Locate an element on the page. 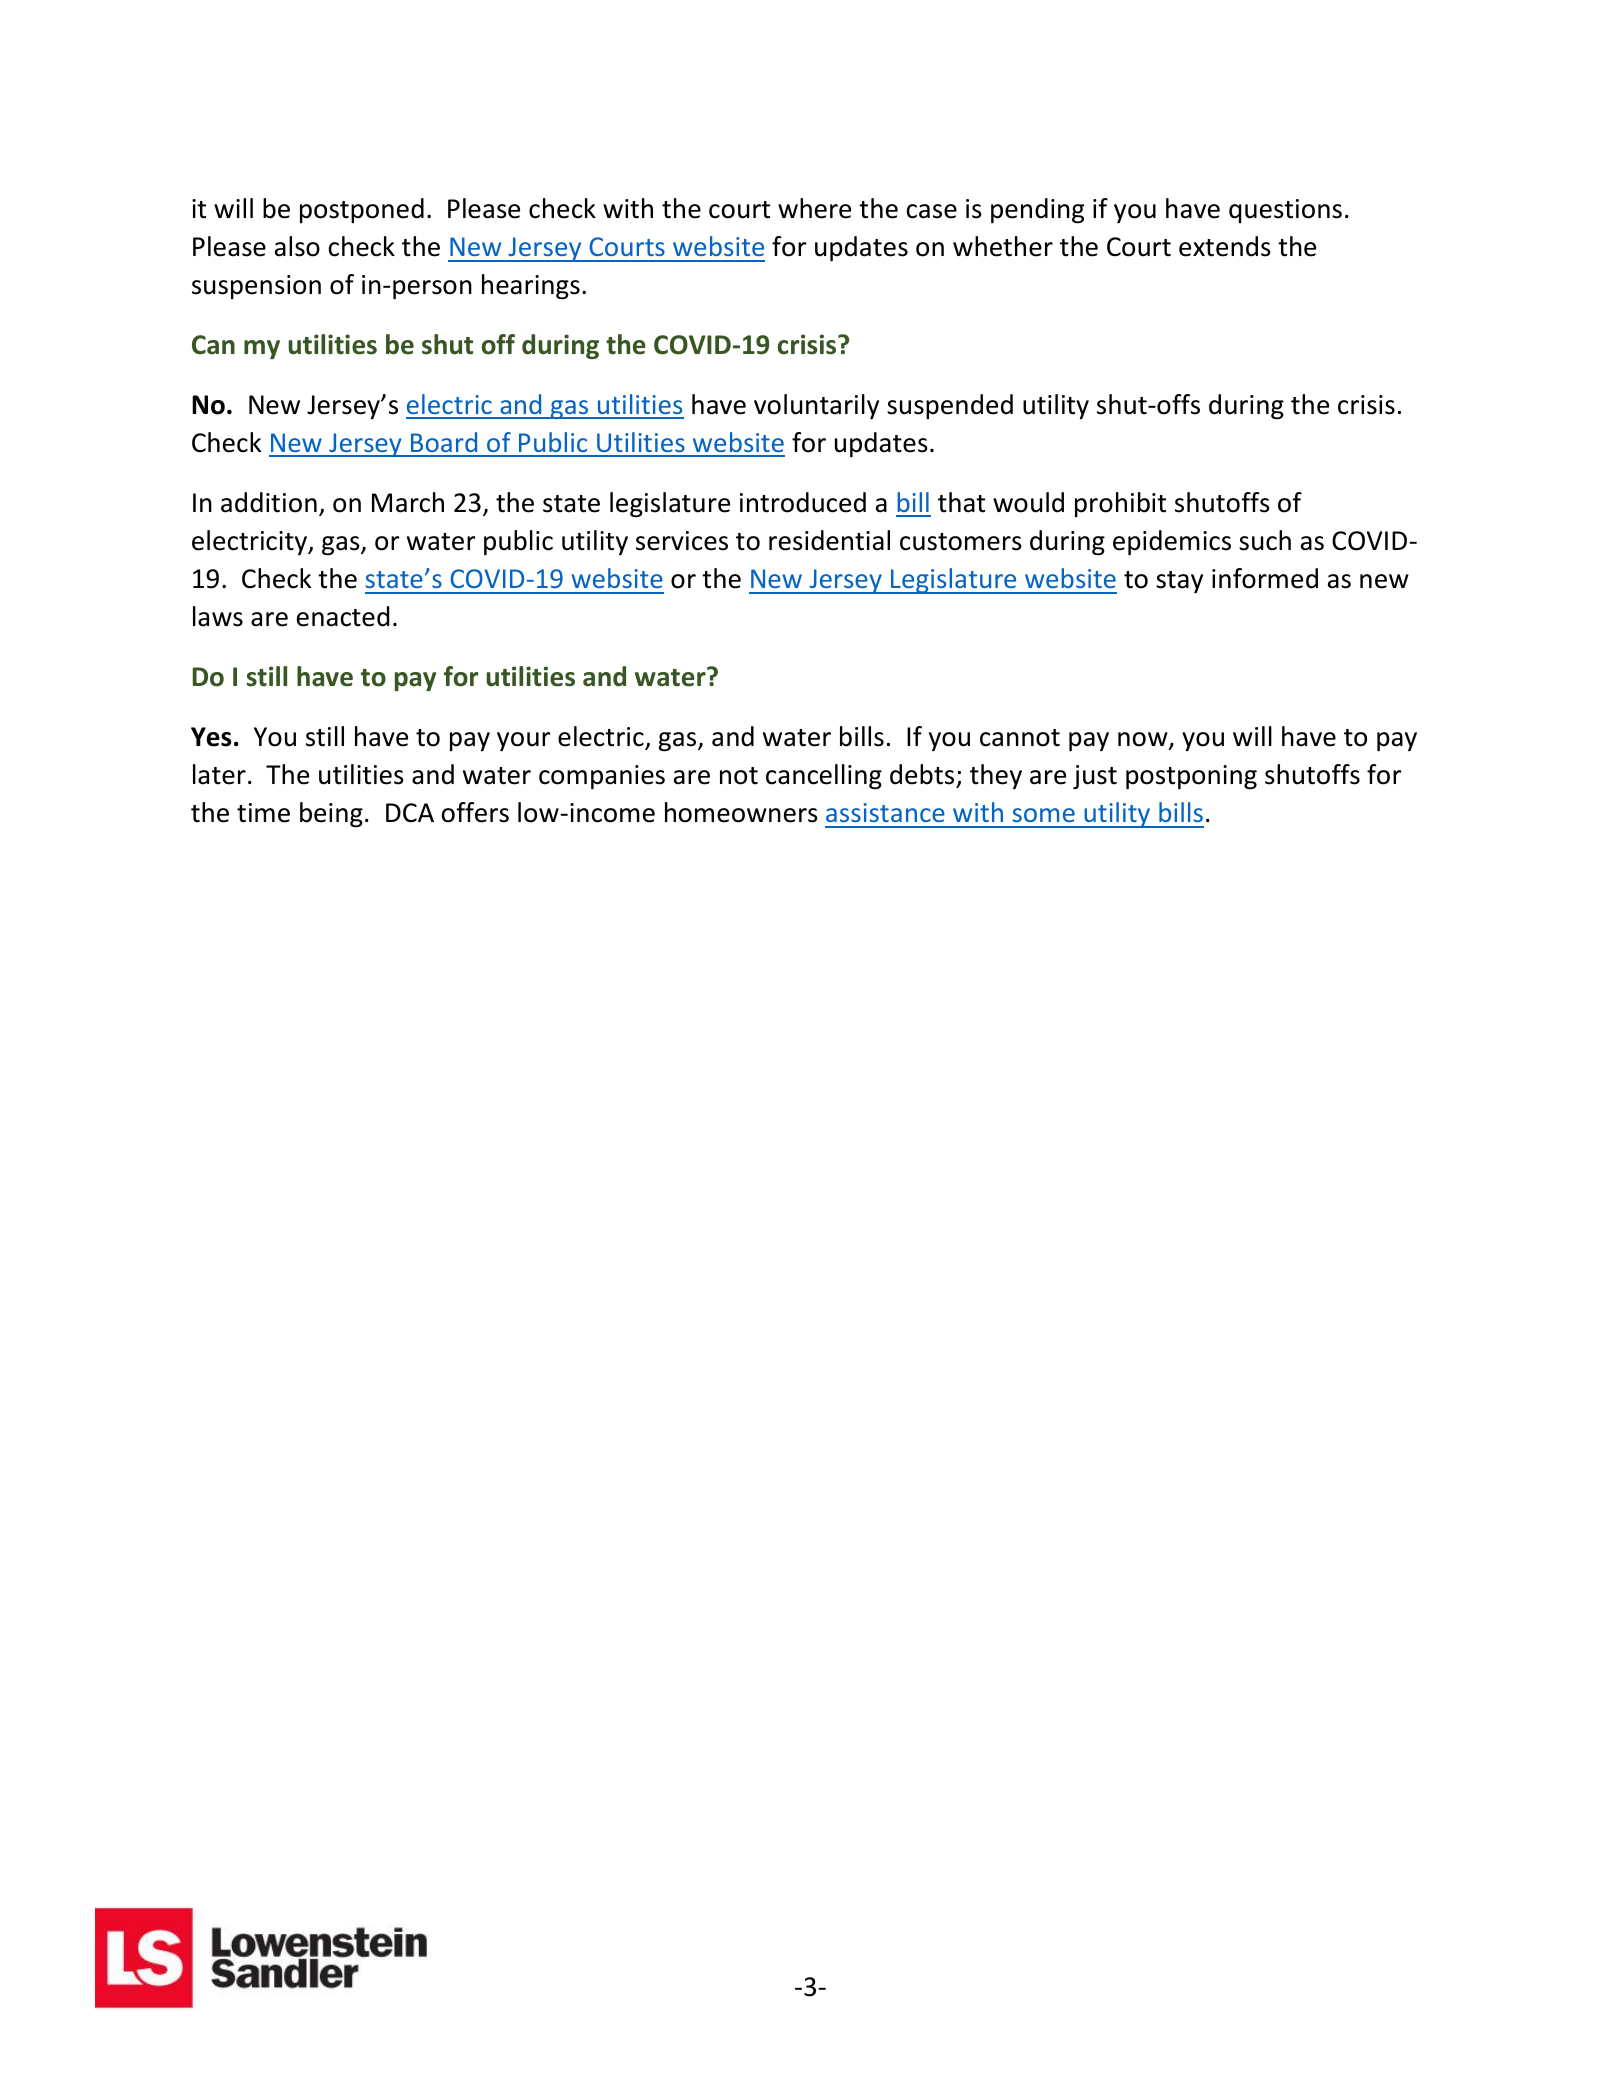  suspended is located at coordinates (950, 406).
